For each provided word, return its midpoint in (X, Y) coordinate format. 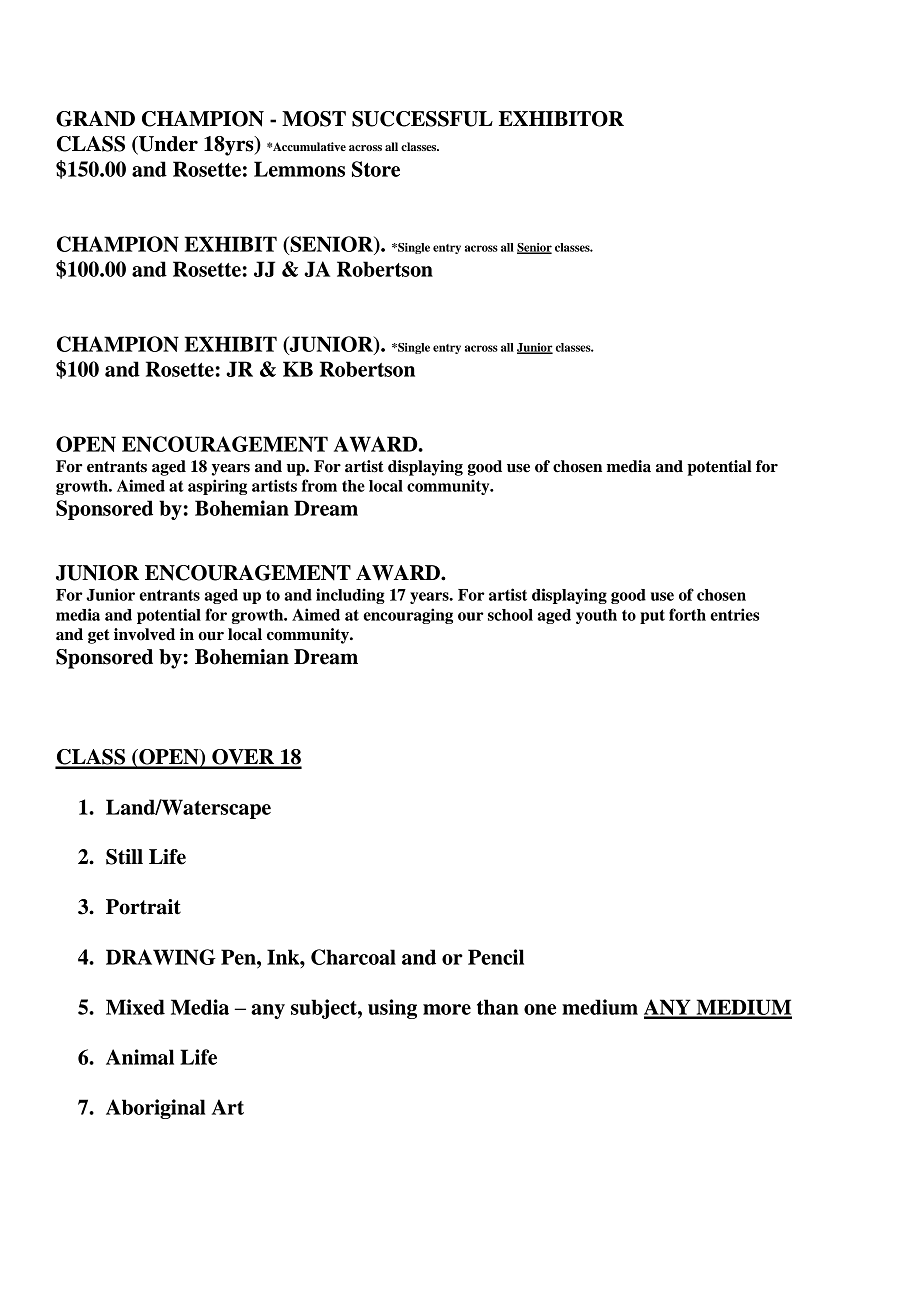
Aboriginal (155, 1109)
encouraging (408, 616)
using (392, 1009)
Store (376, 169)
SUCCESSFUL (422, 119)
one (540, 1009)
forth (687, 614)
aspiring (217, 487)
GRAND (95, 119)
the (353, 486)
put (652, 617)
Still (124, 857)
